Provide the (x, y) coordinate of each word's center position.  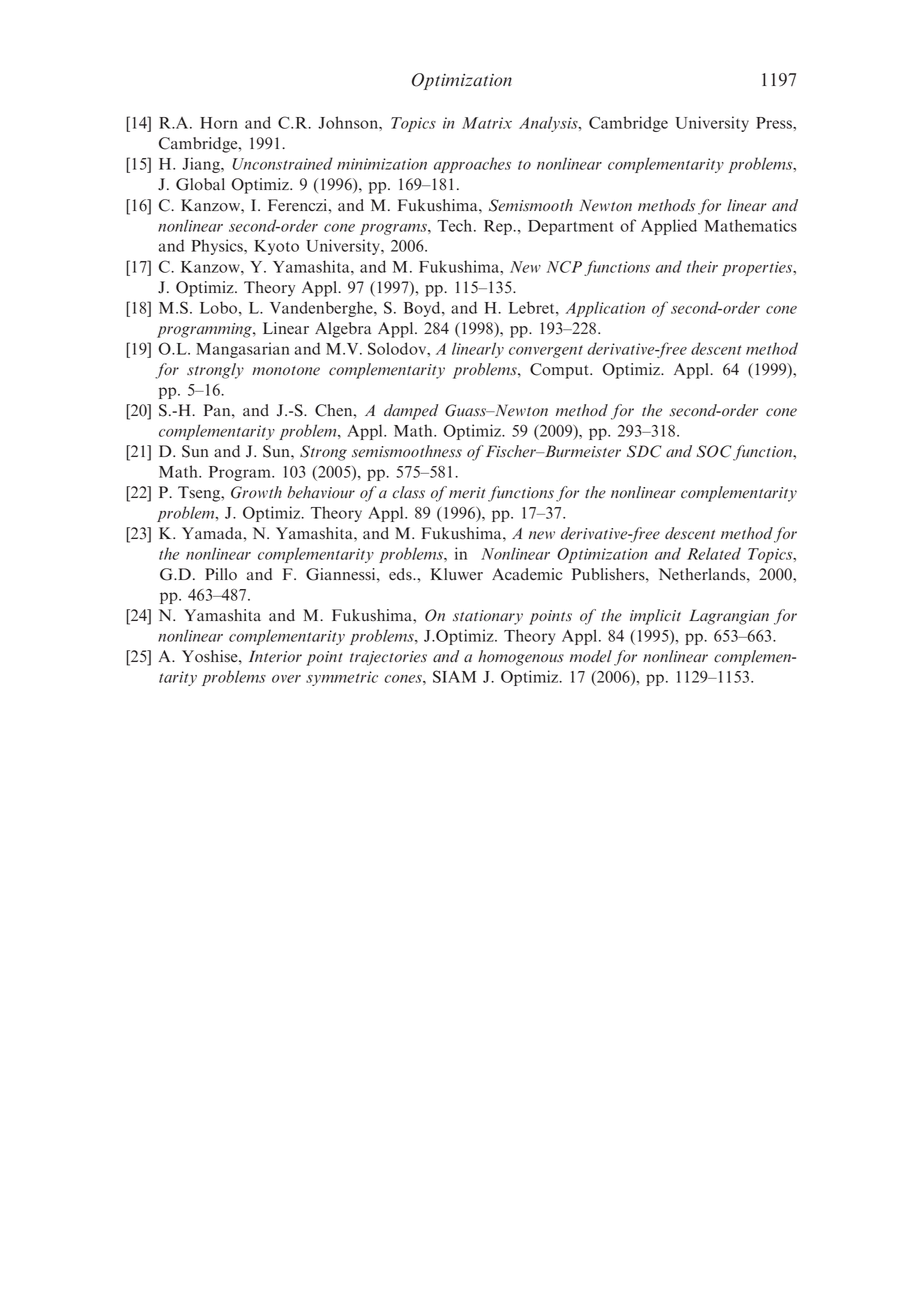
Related (714, 553)
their (702, 266)
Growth (256, 492)
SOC (714, 451)
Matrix (487, 123)
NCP (564, 267)
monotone (286, 371)
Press (775, 123)
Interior (275, 656)
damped (411, 412)
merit (467, 493)
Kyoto (276, 247)
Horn (219, 123)
